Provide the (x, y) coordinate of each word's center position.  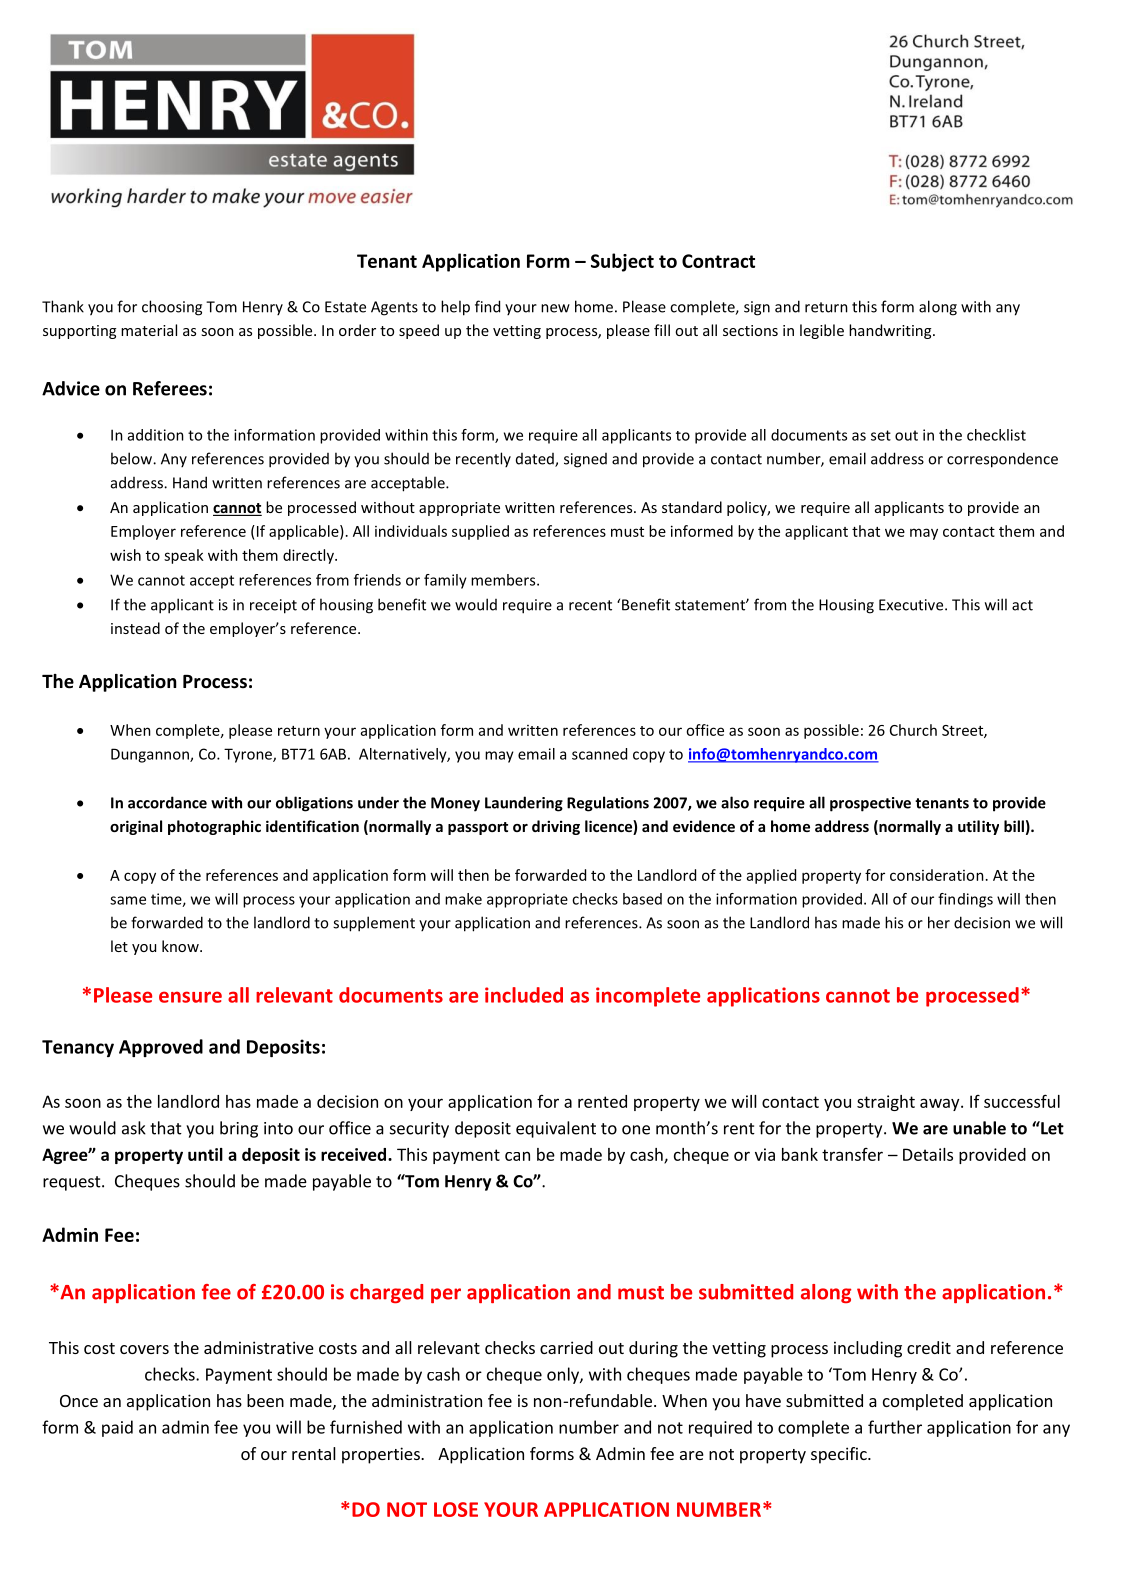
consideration (937, 875)
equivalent (556, 1129)
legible (822, 331)
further (895, 1427)
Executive (912, 605)
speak (184, 556)
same (128, 900)
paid (117, 1428)
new (555, 308)
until (205, 1154)
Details (928, 1154)
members (504, 580)
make (463, 899)
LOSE (456, 1509)
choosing (172, 308)
